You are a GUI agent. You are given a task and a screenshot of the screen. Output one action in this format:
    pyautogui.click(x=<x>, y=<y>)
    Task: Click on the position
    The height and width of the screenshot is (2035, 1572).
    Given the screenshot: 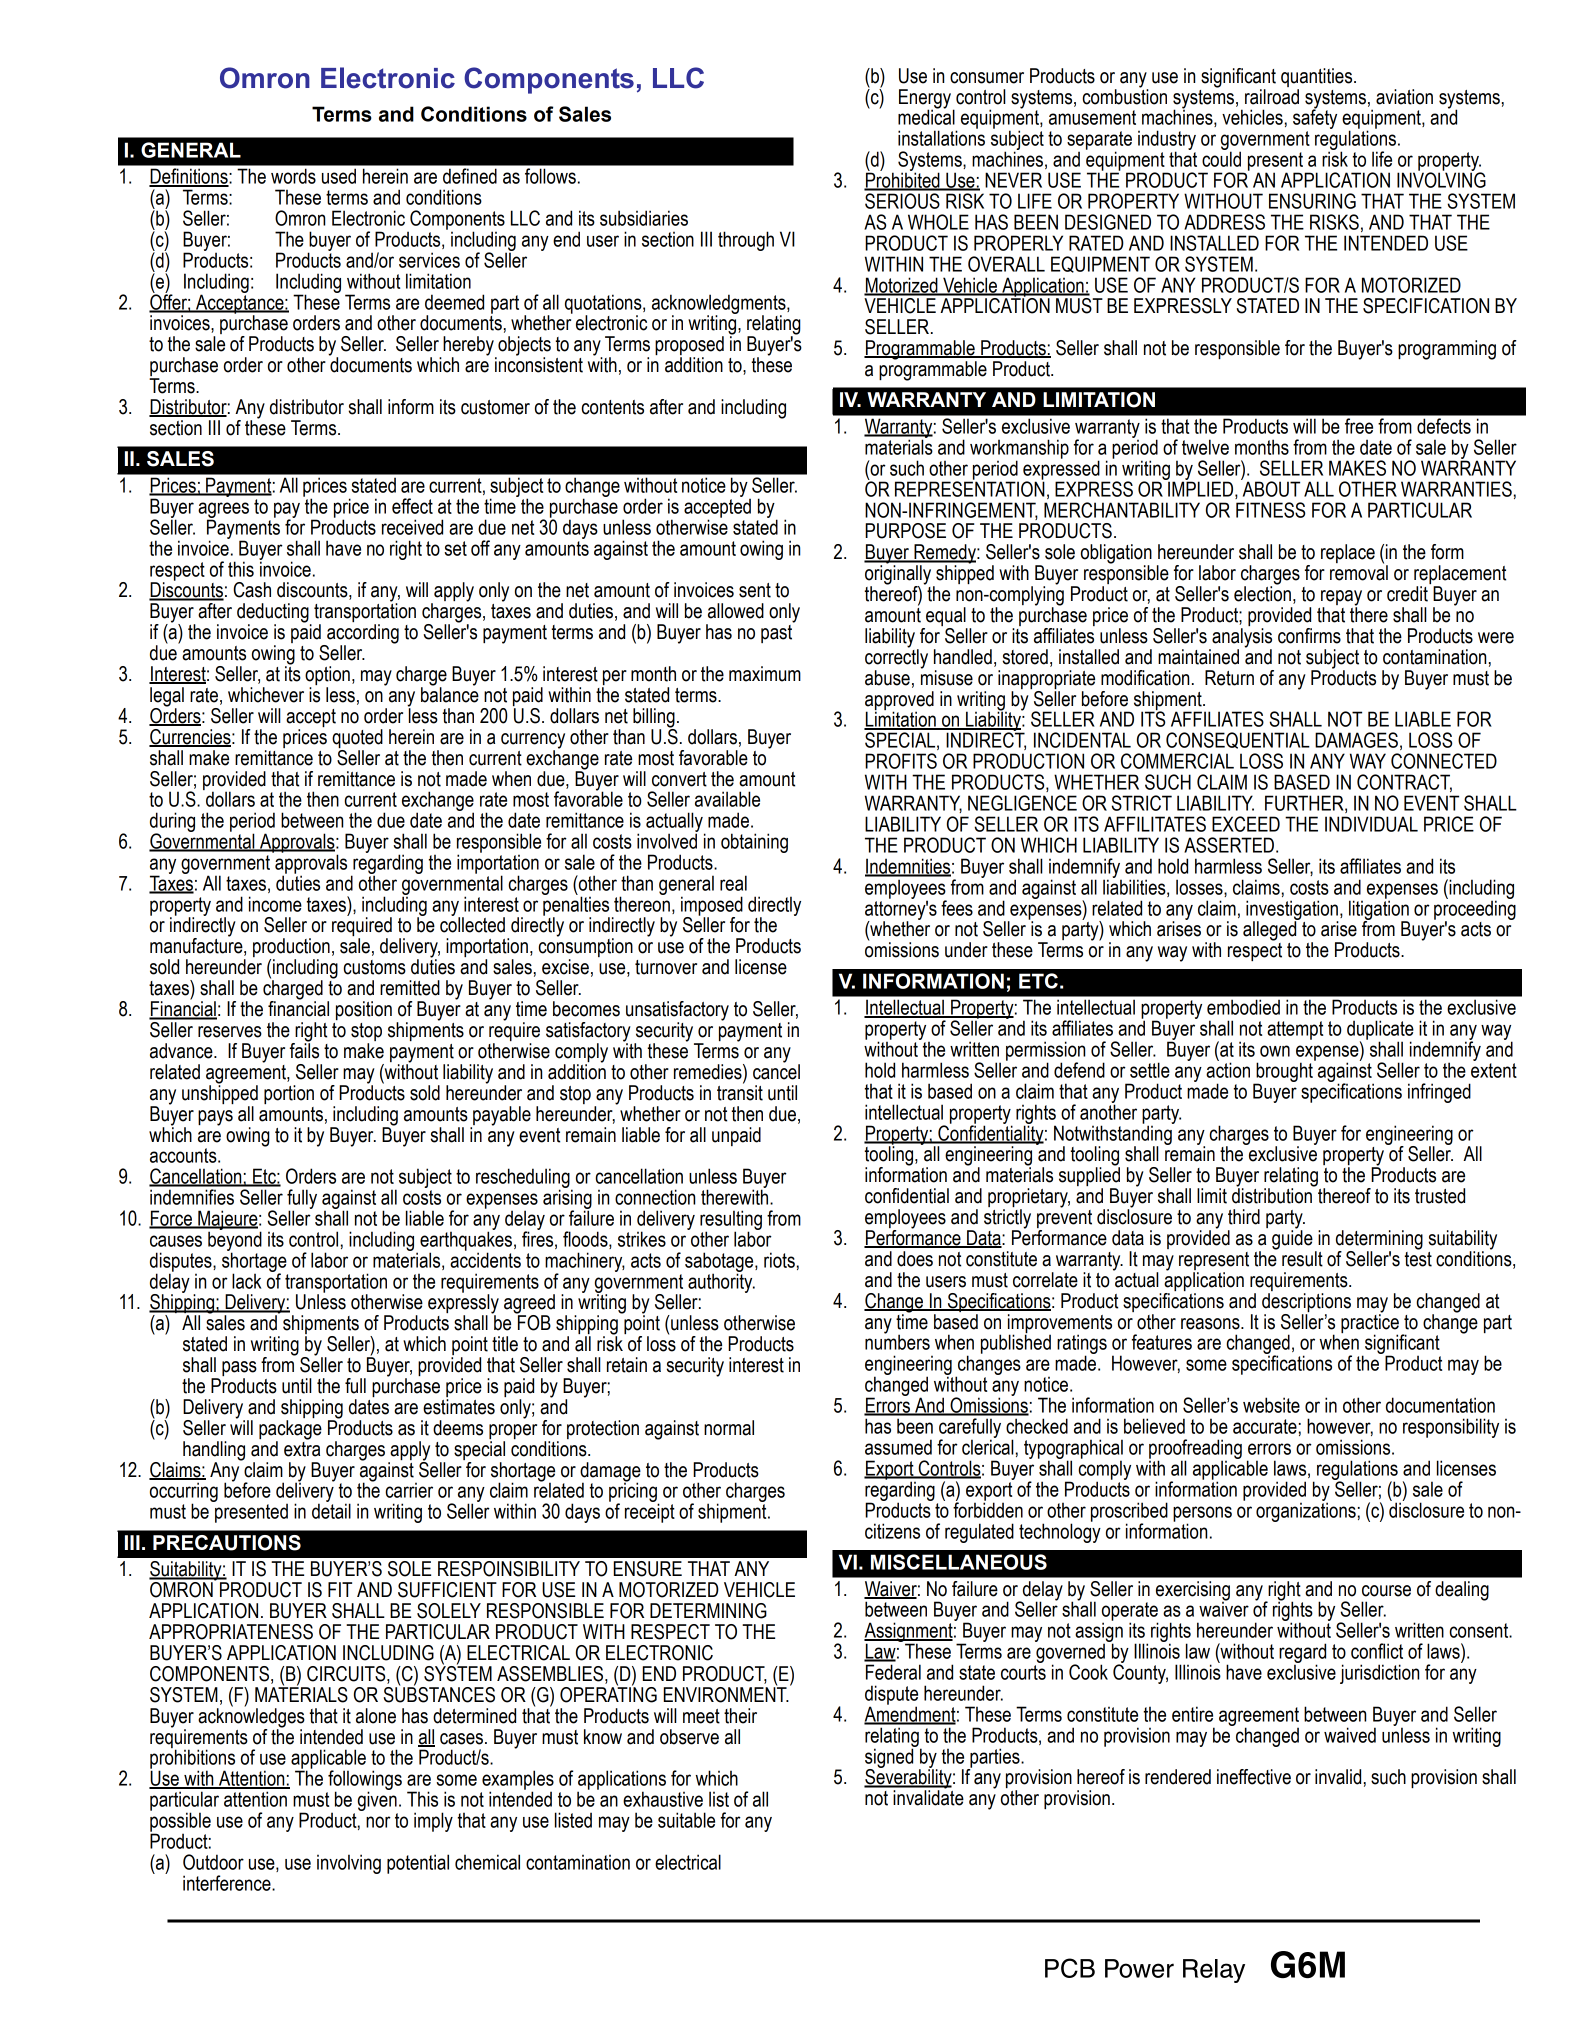 What is the action you would take?
    pyautogui.click(x=364, y=1010)
